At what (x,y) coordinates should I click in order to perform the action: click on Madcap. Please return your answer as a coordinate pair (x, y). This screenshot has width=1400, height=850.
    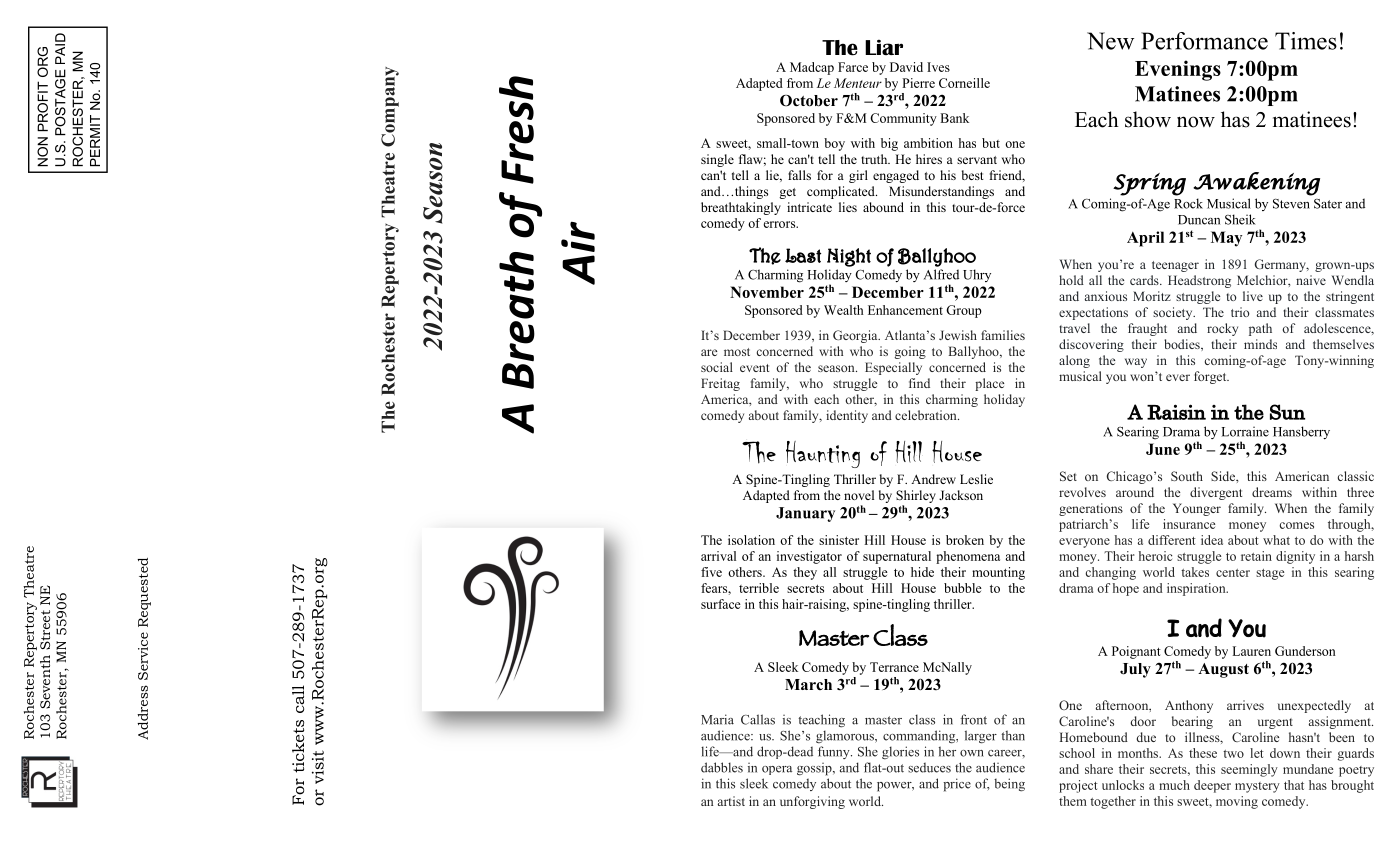
    Looking at the image, I should click on (812, 68).
